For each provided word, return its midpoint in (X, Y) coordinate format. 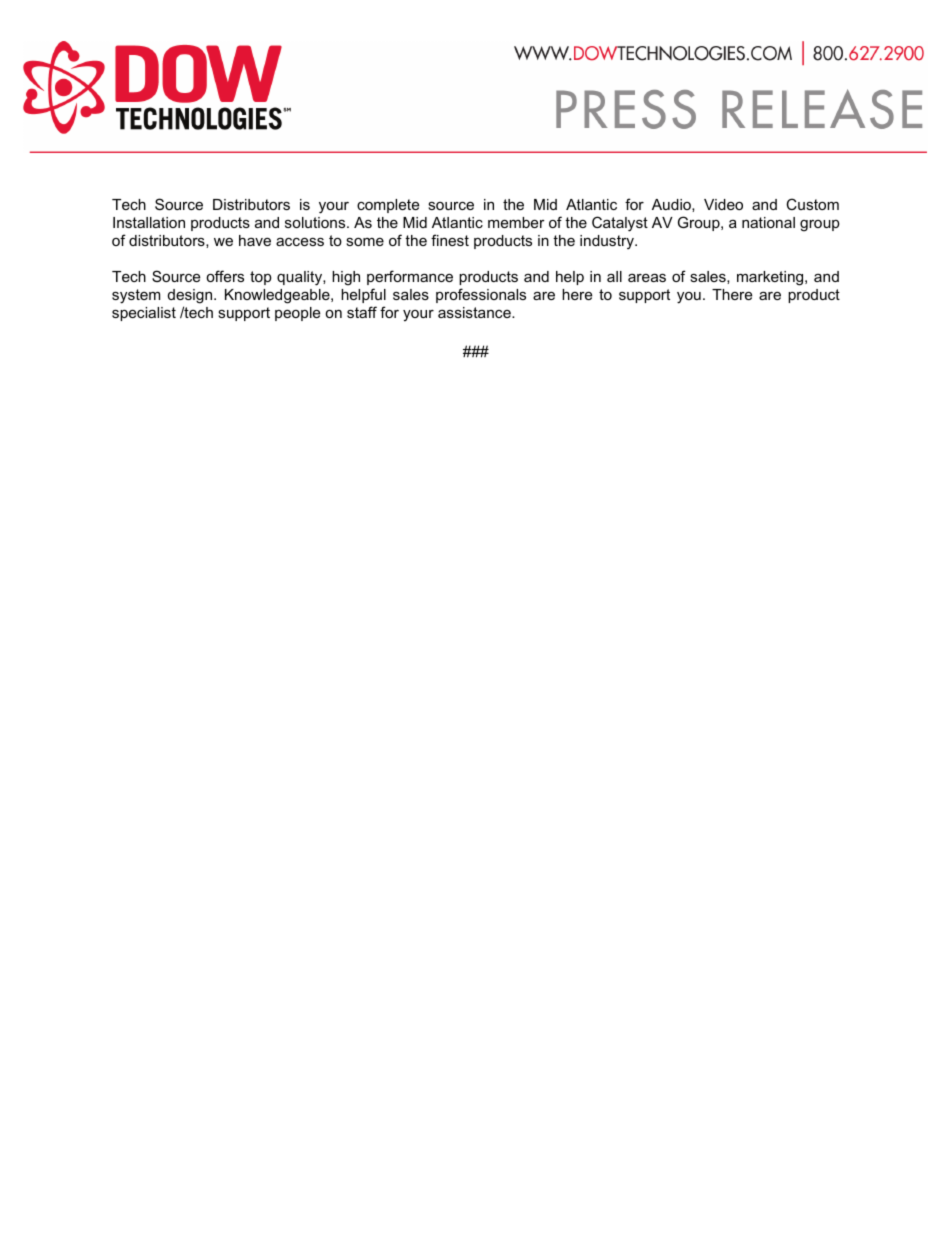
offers (225, 276)
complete (388, 206)
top (261, 278)
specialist (144, 314)
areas (647, 277)
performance (410, 277)
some (365, 242)
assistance (475, 312)
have (255, 240)
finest (450, 240)
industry (608, 242)
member (516, 222)
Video (723, 204)
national (768, 222)
